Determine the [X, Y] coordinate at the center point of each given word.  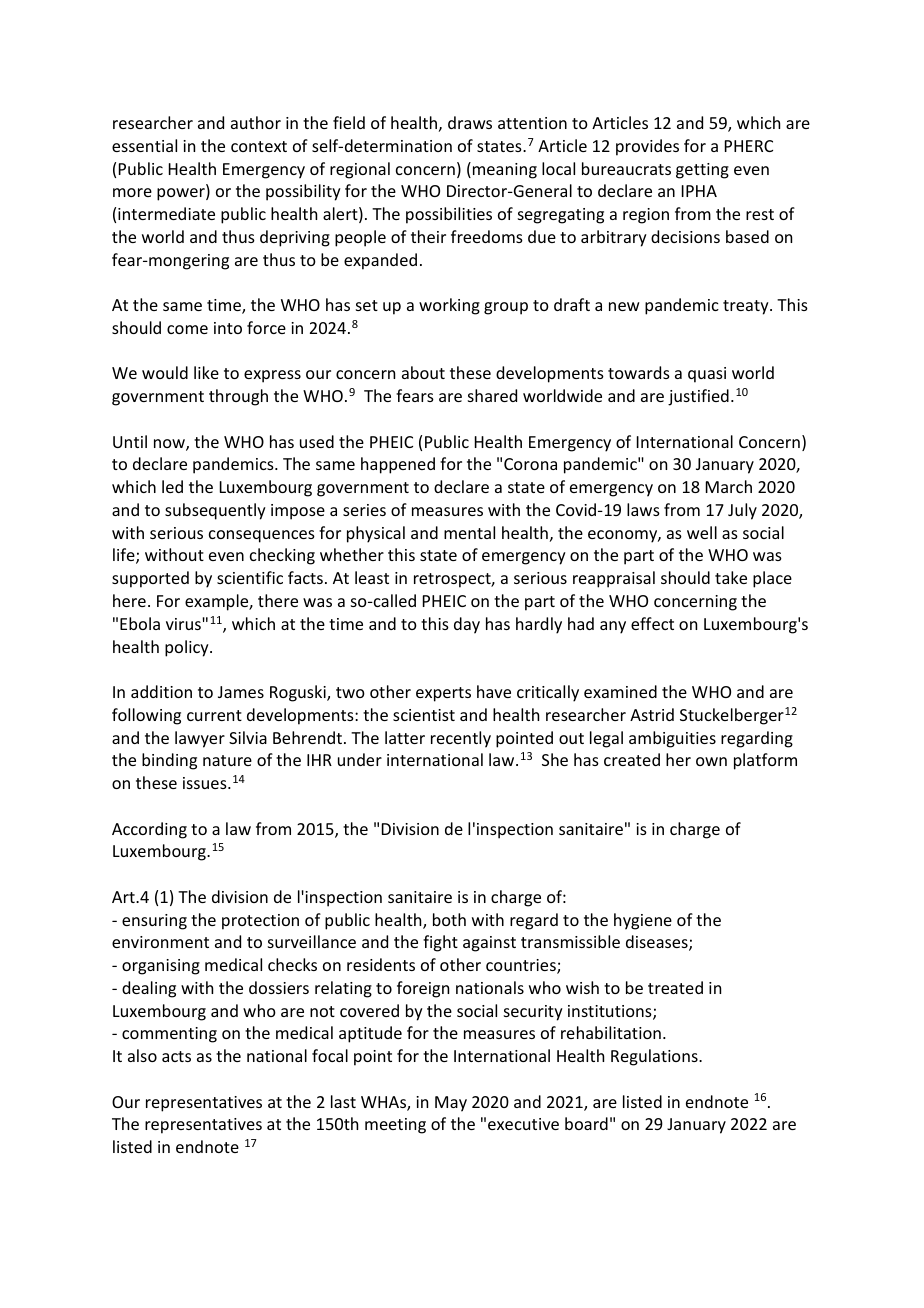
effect [652, 623]
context [259, 146]
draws [470, 122]
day [467, 625]
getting [702, 171]
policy [188, 648]
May [451, 1104]
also [142, 1055]
